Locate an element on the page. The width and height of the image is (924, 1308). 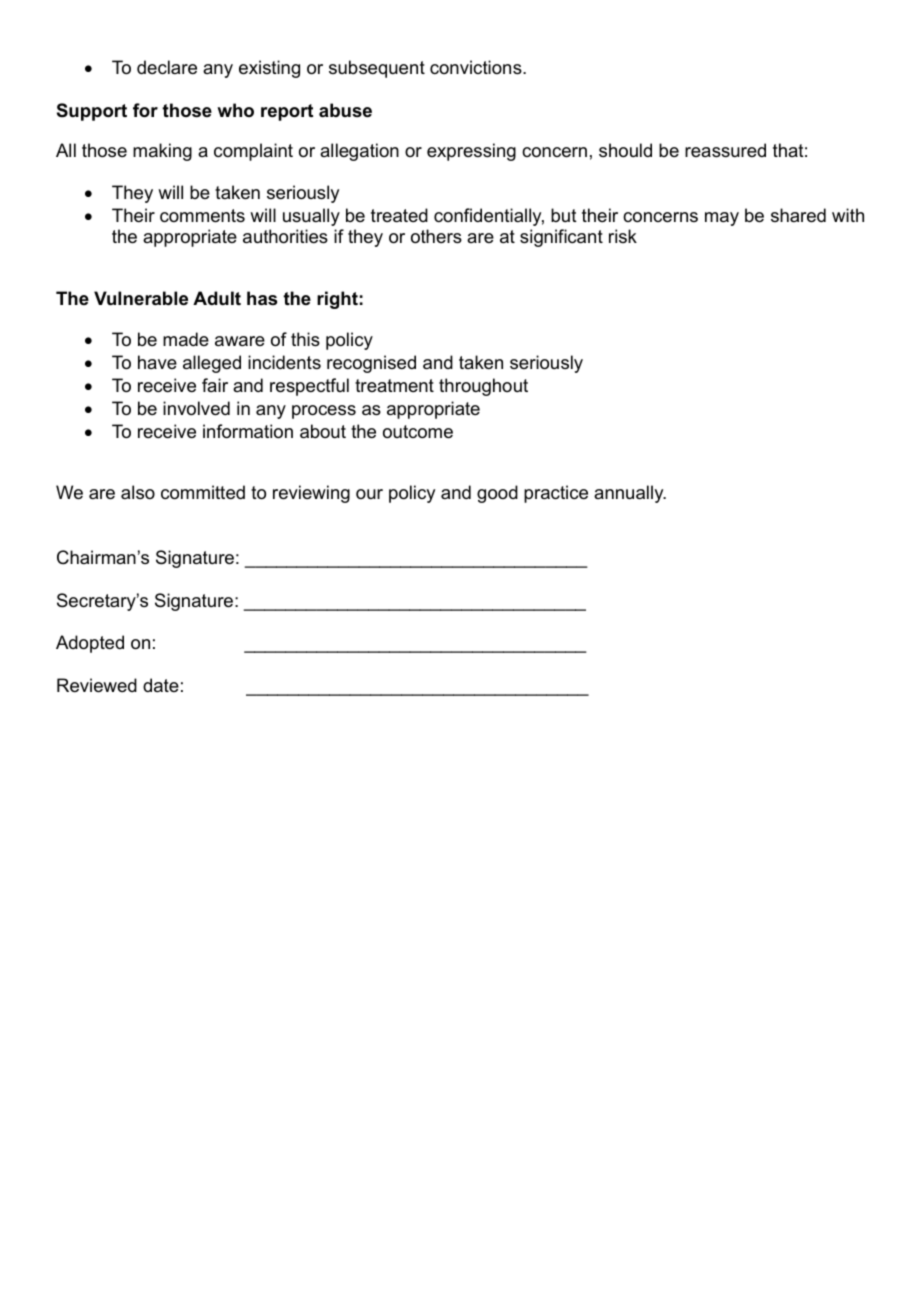
annually is located at coordinates (630, 494).
